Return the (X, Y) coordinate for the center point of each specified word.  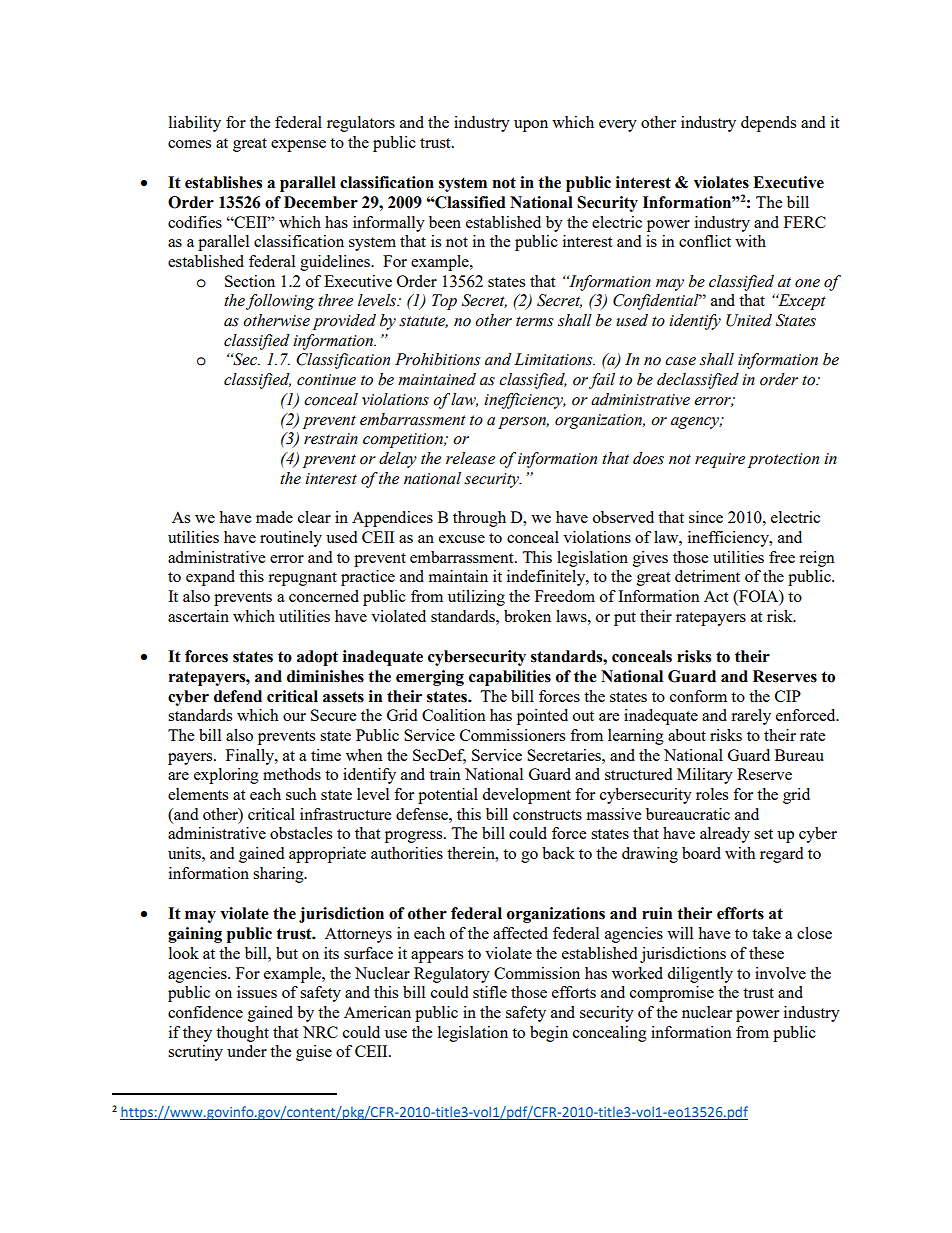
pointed (542, 717)
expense (298, 146)
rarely (751, 717)
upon (531, 126)
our (294, 717)
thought (242, 1034)
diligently (700, 975)
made (274, 517)
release (470, 458)
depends (768, 124)
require (720, 460)
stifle (490, 992)
